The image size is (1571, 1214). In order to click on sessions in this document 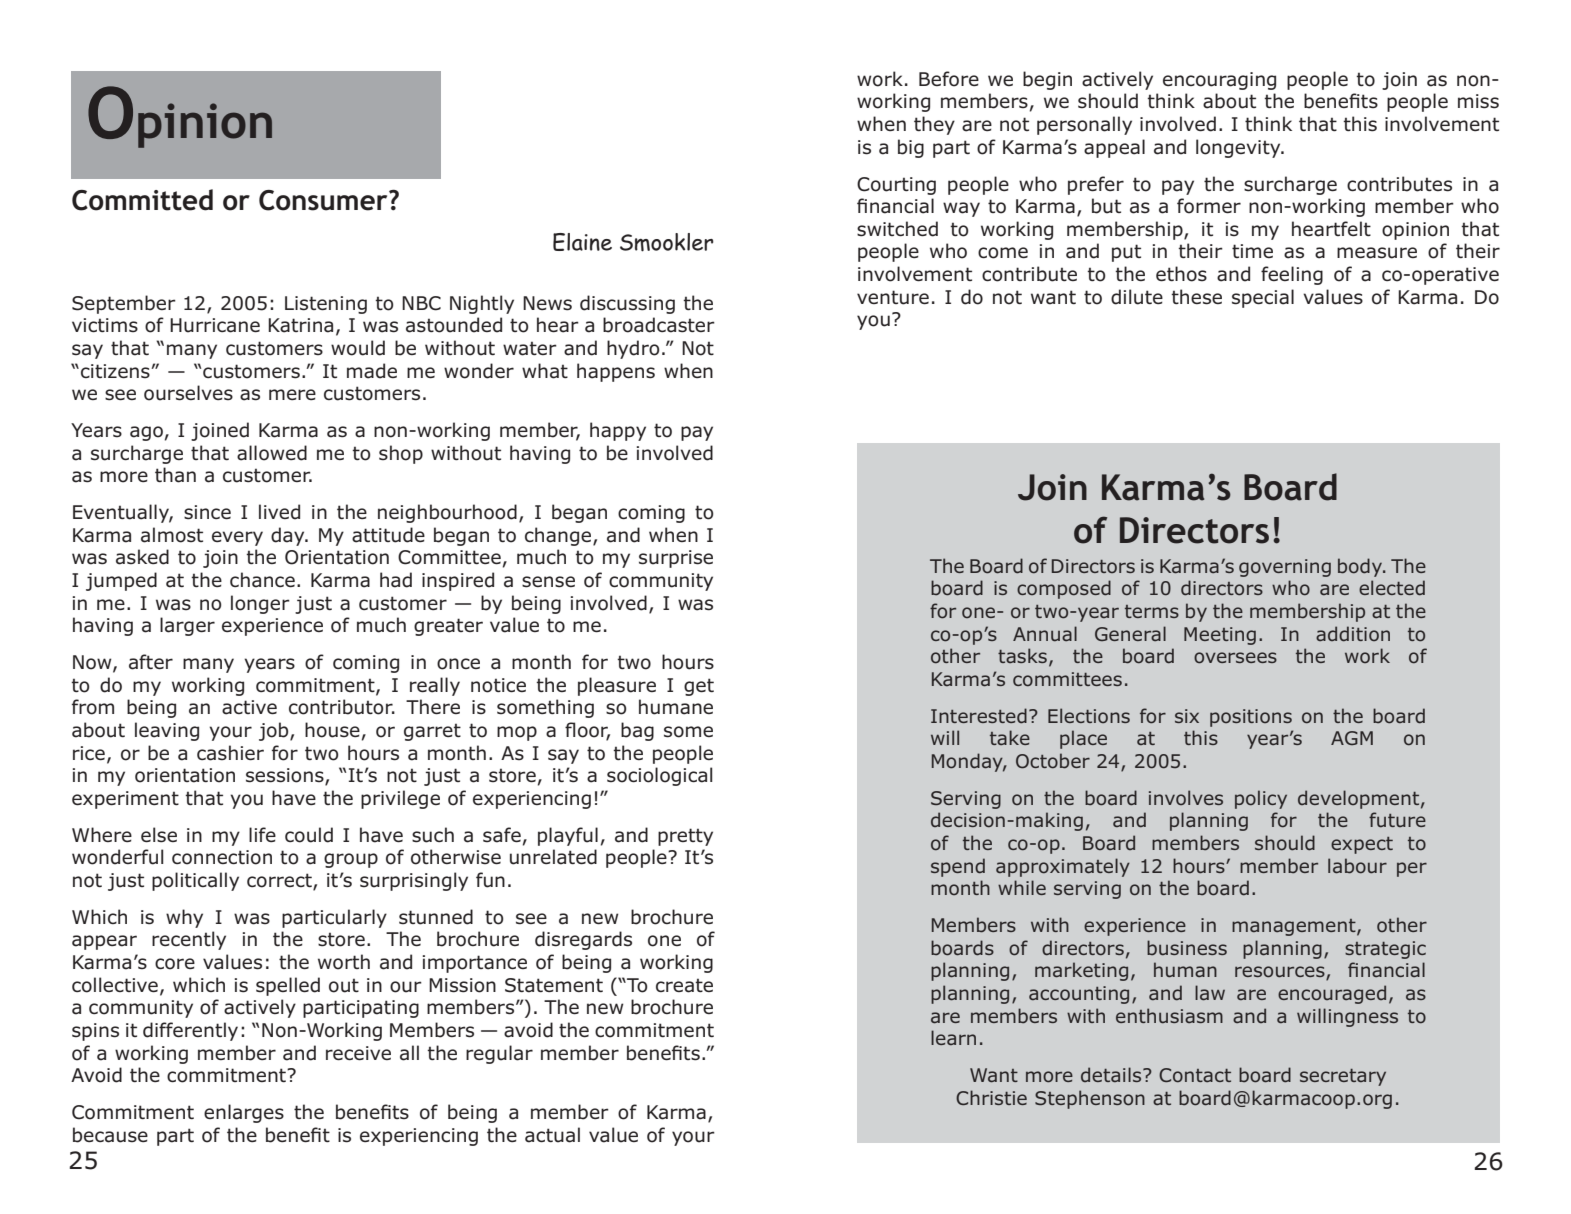, I will do `click(286, 776)`.
